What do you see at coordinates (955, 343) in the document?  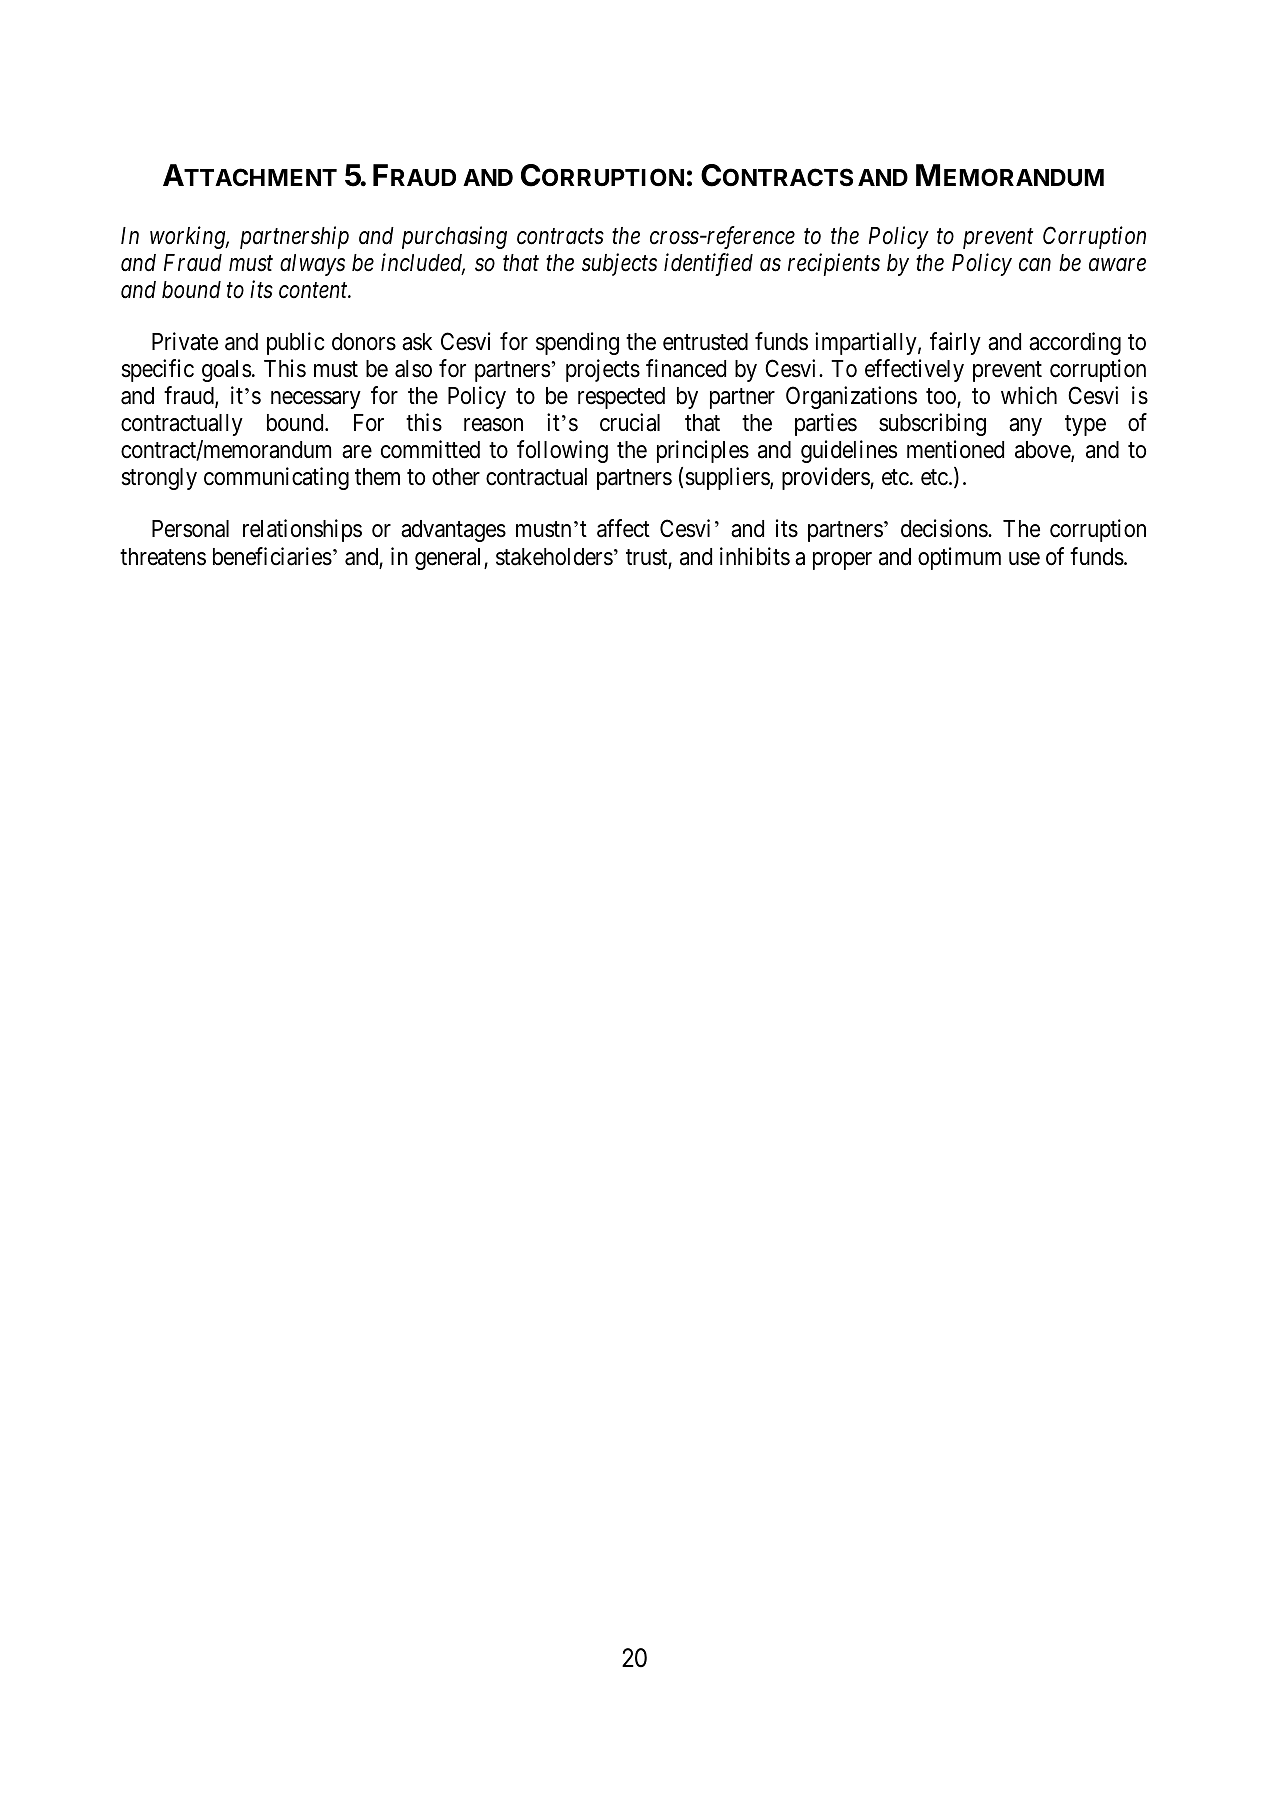 I see `fairly` at bounding box center [955, 343].
